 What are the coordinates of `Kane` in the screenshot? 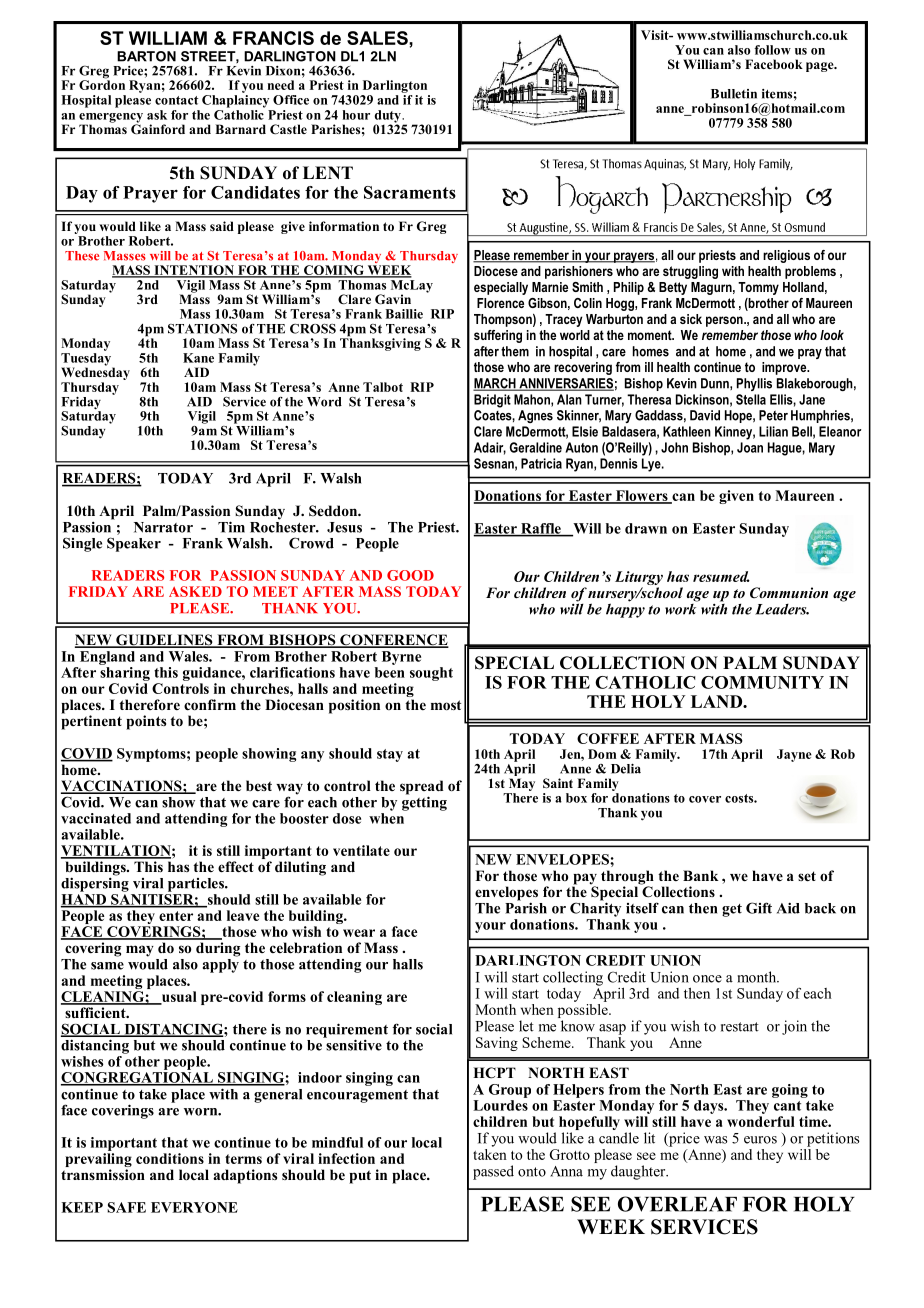 It's located at (198, 358).
